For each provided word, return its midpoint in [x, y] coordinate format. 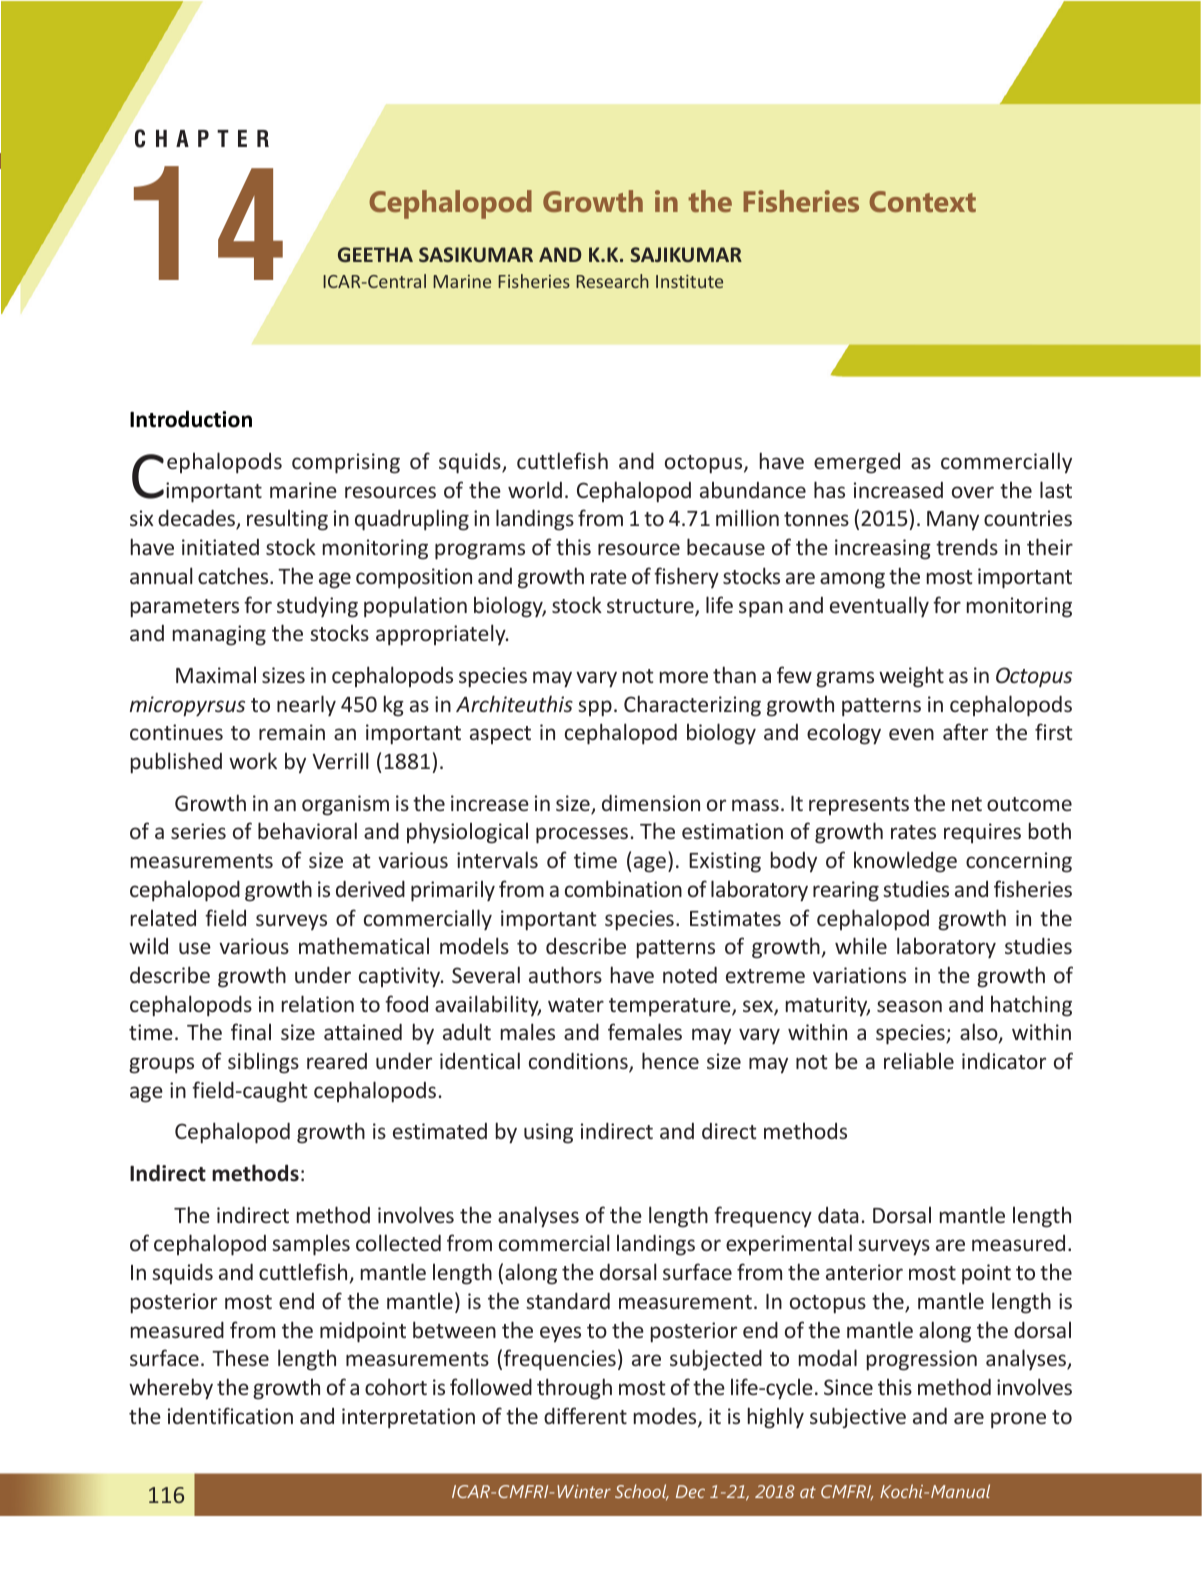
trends [967, 547]
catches [234, 575]
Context [922, 201]
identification [230, 1415]
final [251, 1031]
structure [651, 607]
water [576, 1005]
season [909, 1006]
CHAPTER [202, 138]
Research [612, 281]
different [585, 1415]
